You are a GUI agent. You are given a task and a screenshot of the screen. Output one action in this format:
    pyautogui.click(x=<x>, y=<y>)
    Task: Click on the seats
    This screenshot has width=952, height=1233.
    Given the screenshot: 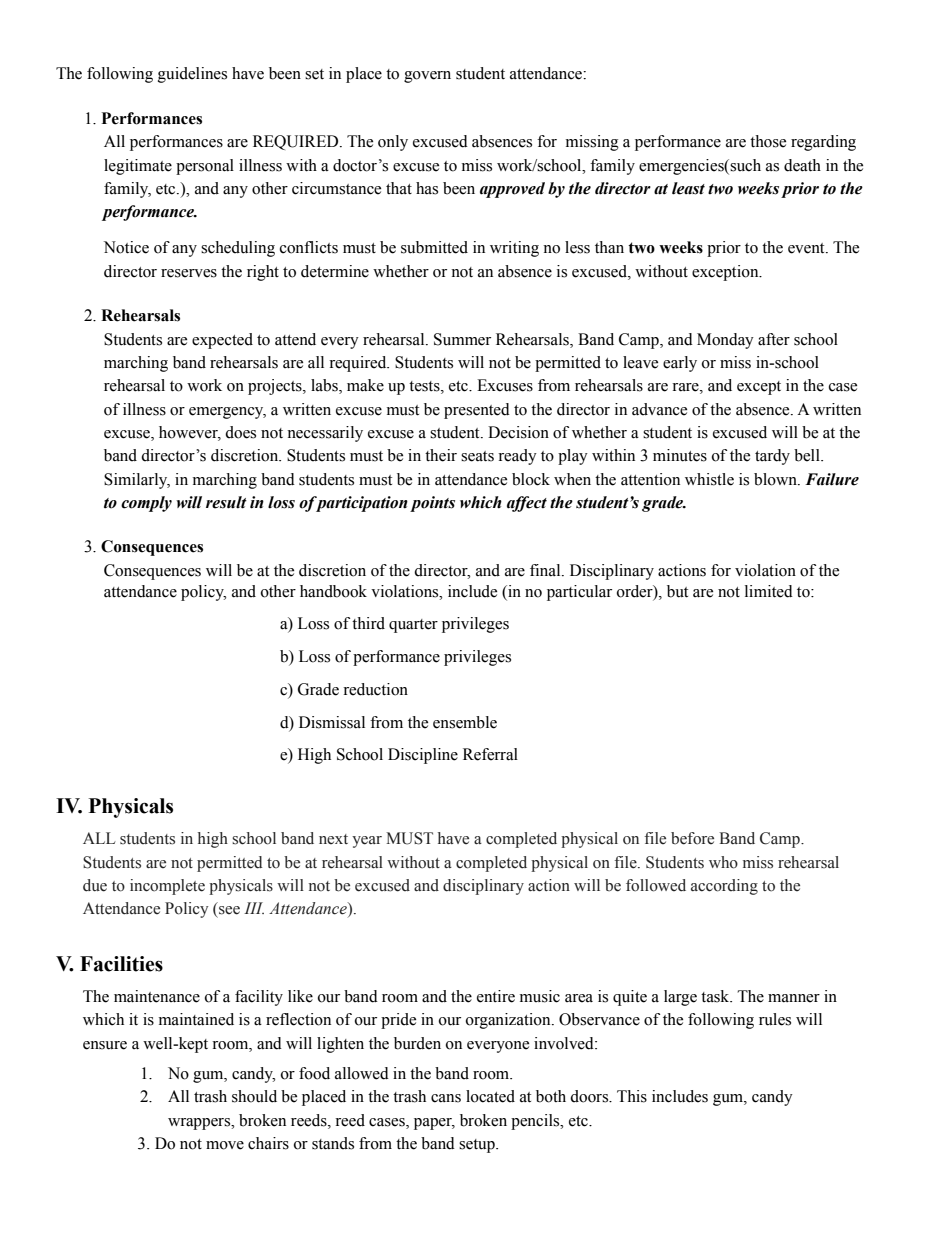 What is the action you would take?
    pyautogui.click(x=477, y=456)
